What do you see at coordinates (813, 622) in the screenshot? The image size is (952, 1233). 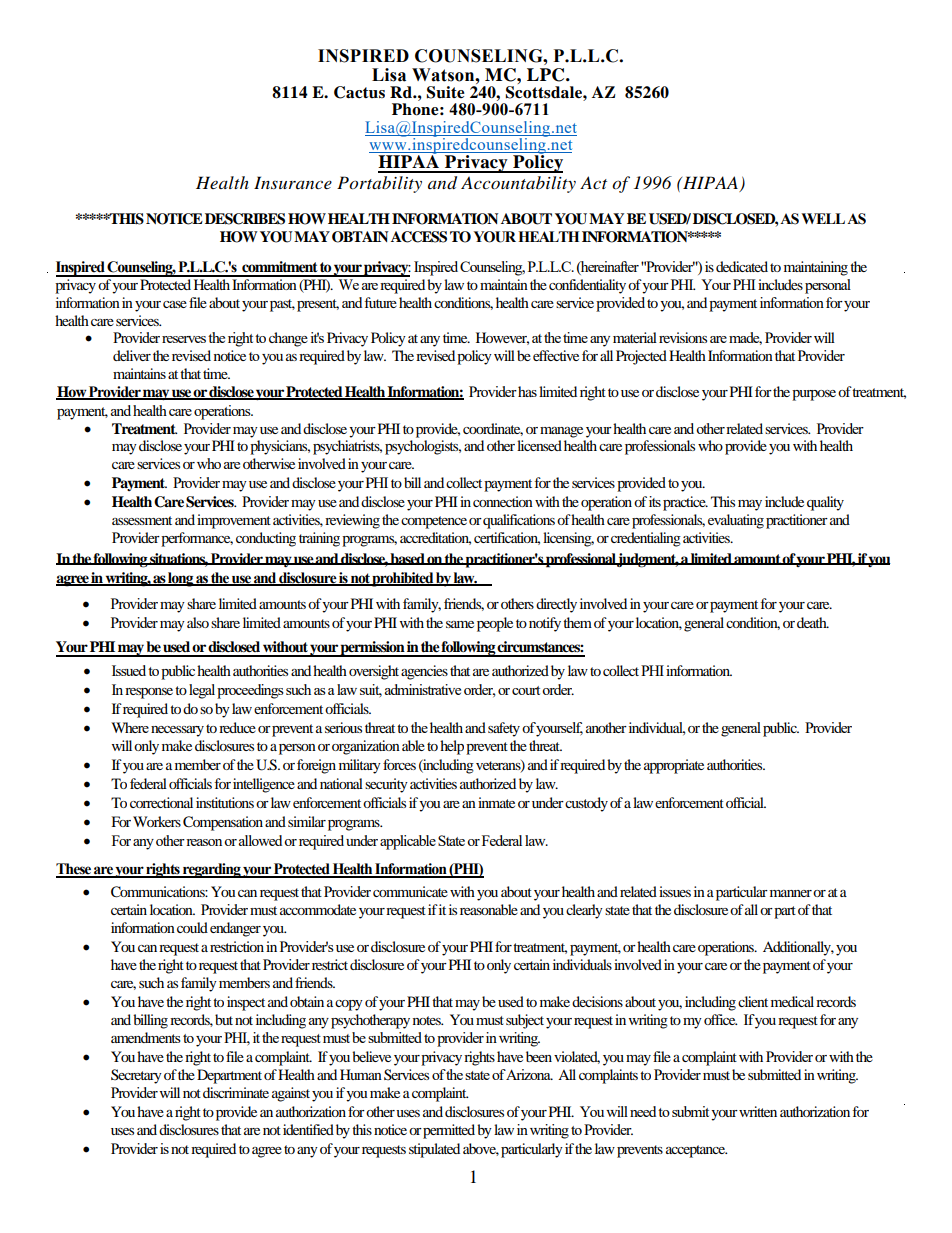 I see `death` at bounding box center [813, 622].
